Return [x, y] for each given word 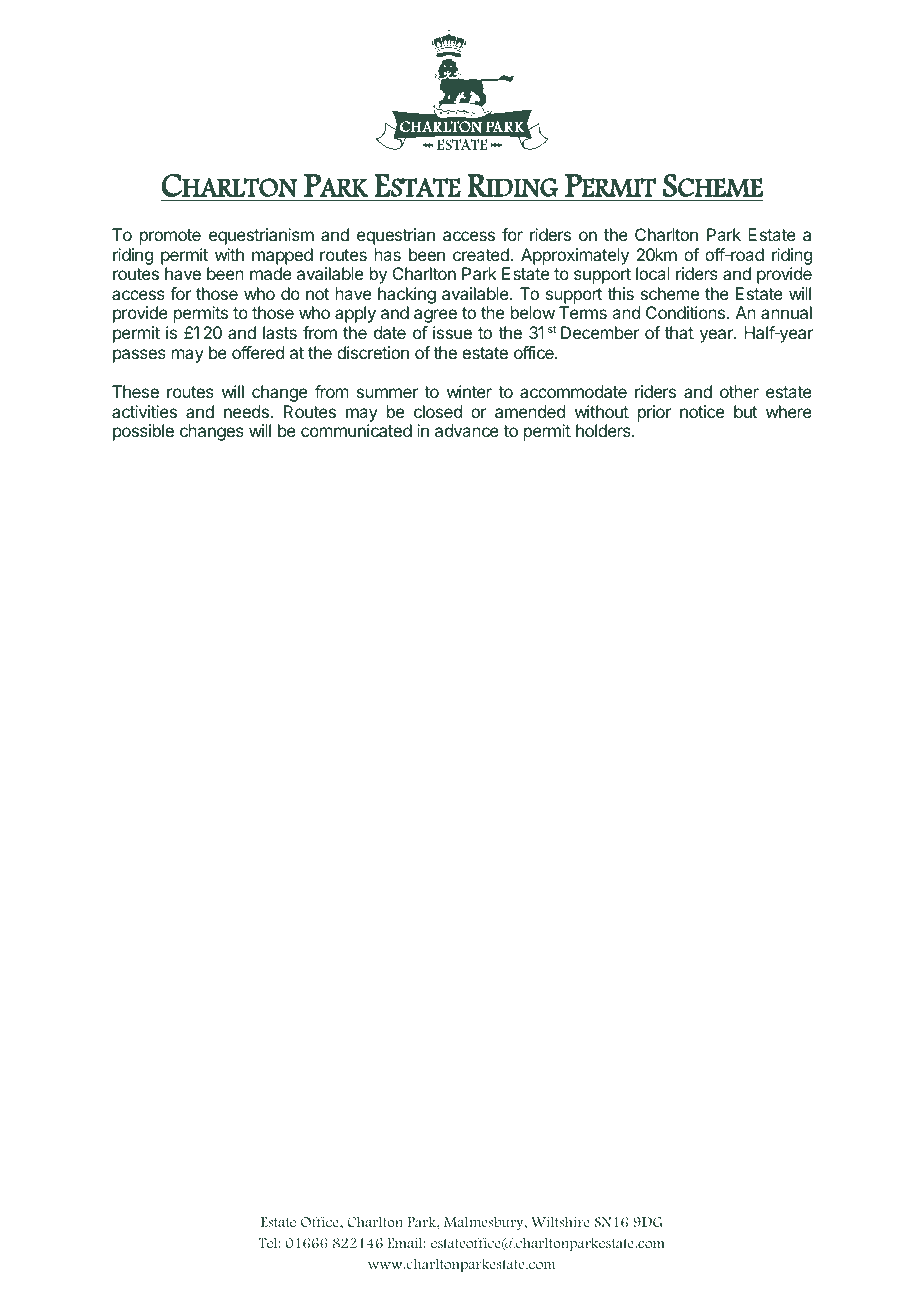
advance [467, 430]
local [653, 273]
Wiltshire [560, 1221]
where [789, 411]
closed [438, 411]
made [271, 273]
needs [247, 411]
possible [143, 432]
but [745, 411]
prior [654, 413]
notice [702, 411]
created [482, 254]
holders [604, 430]
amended [530, 411]
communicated [356, 430]
